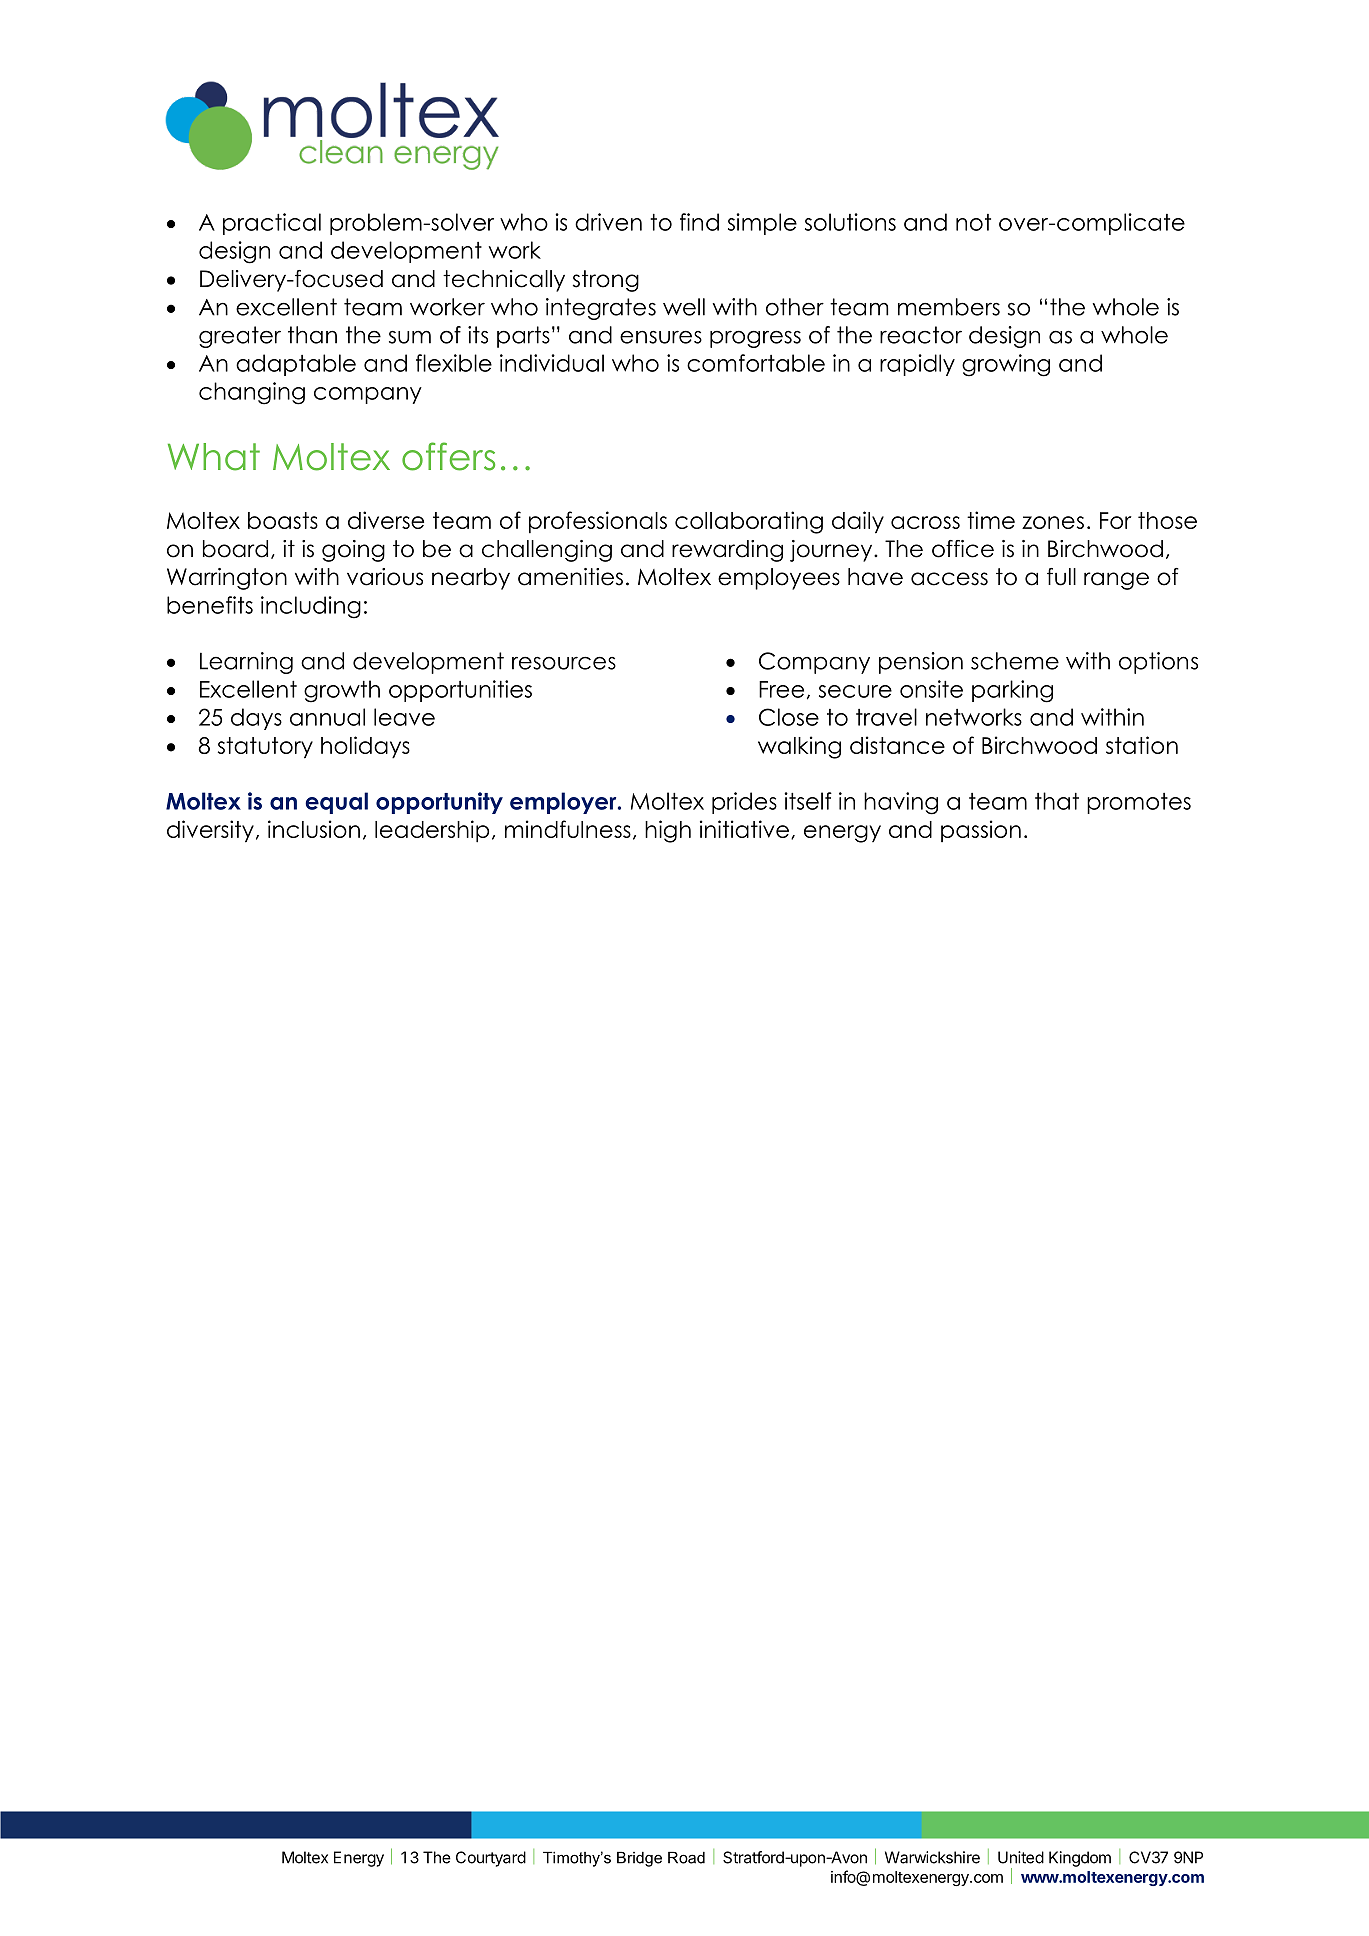 The image size is (1369, 1936). Describe the element at coordinates (1021, 1857) in the image. I see `United` at that location.
